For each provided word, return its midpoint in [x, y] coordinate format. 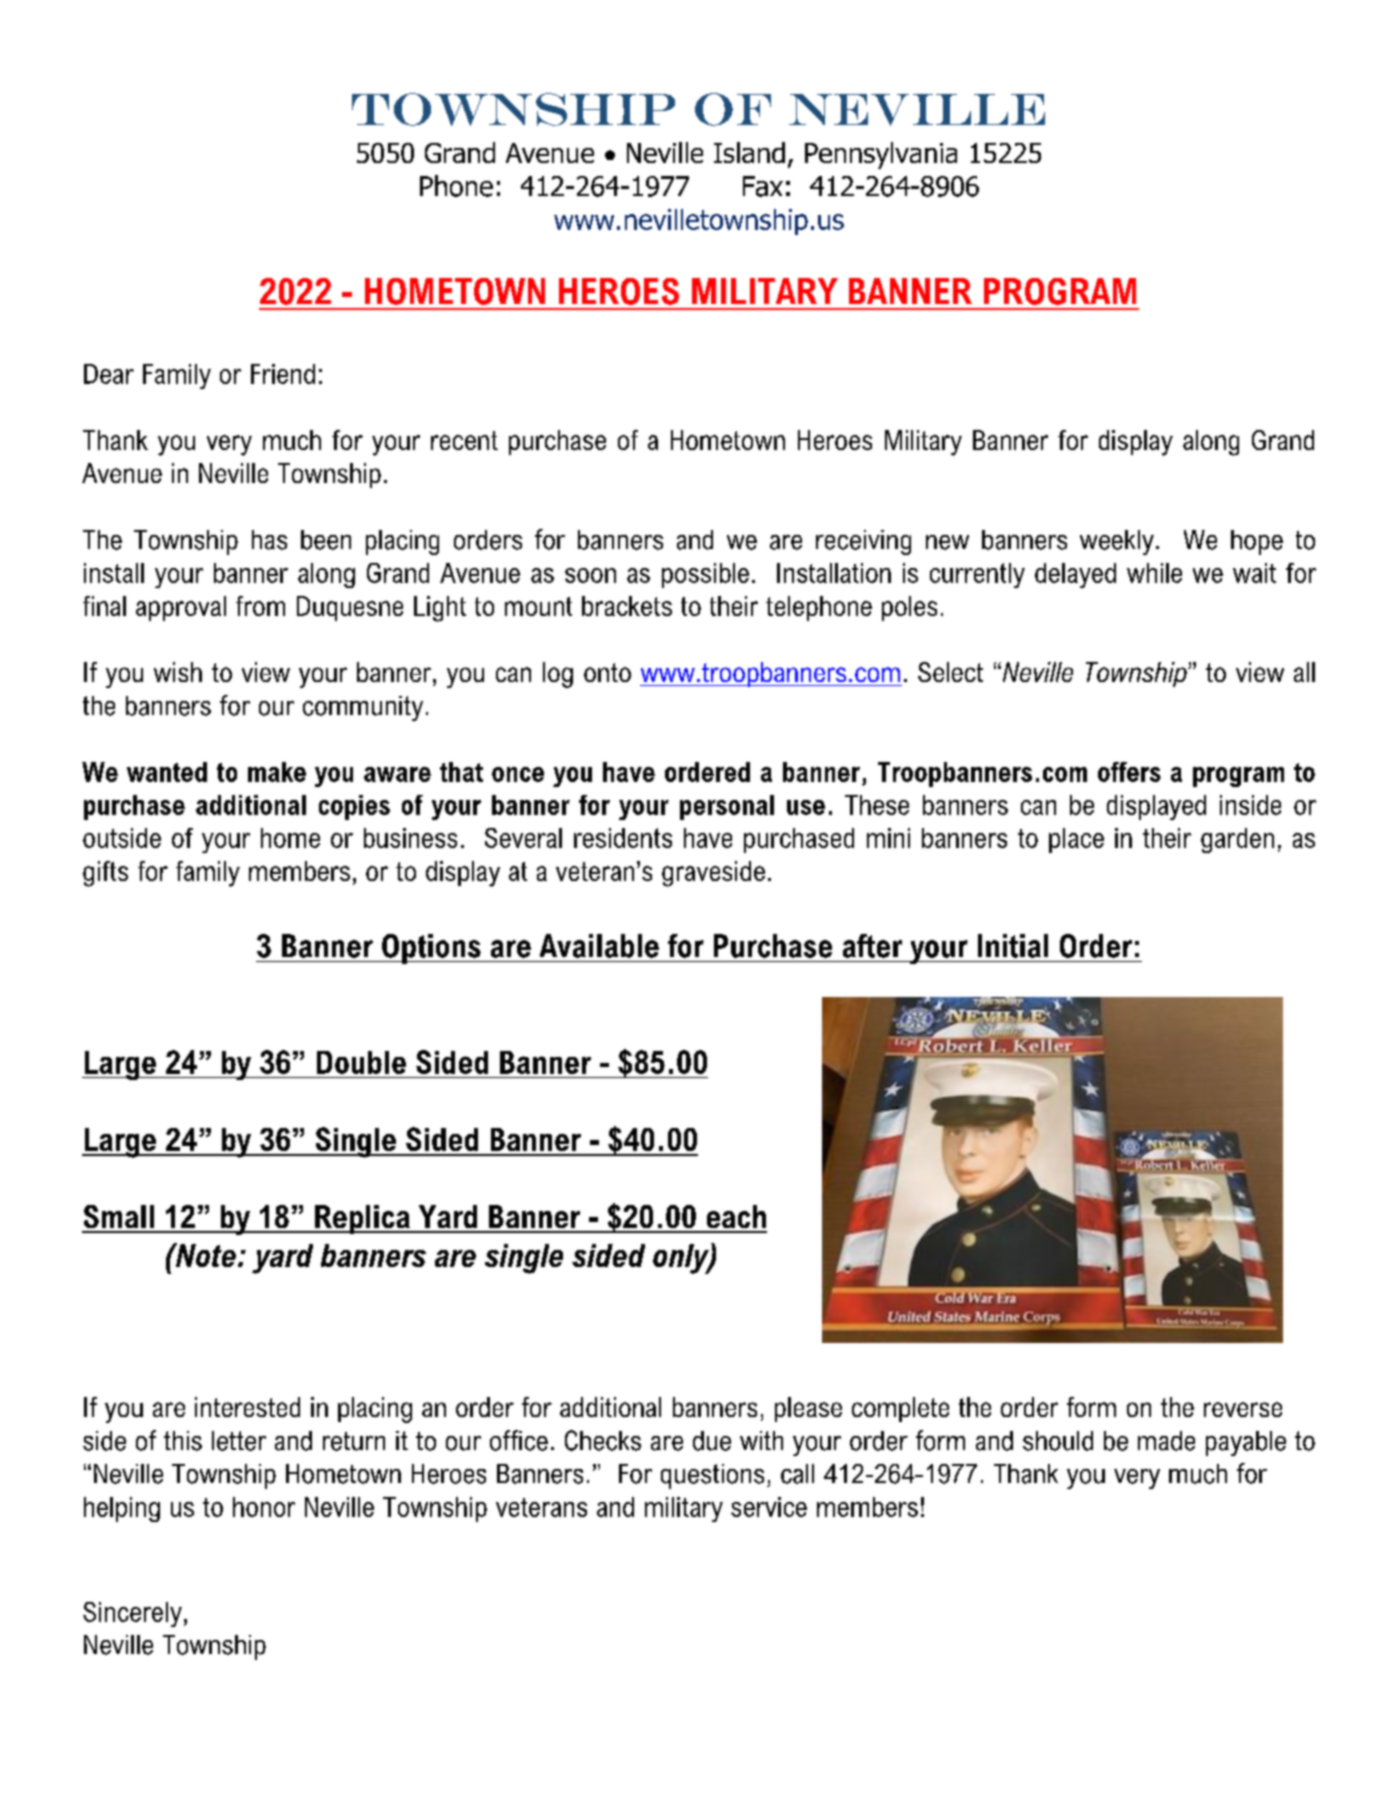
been [326, 540]
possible [705, 575]
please [808, 1409]
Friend [283, 374]
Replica [362, 1219]
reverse [1243, 1409]
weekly [1117, 542]
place [1076, 840]
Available [599, 946]
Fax [763, 186]
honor [264, 1507]
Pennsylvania [881, 155]
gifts [105, 874]
